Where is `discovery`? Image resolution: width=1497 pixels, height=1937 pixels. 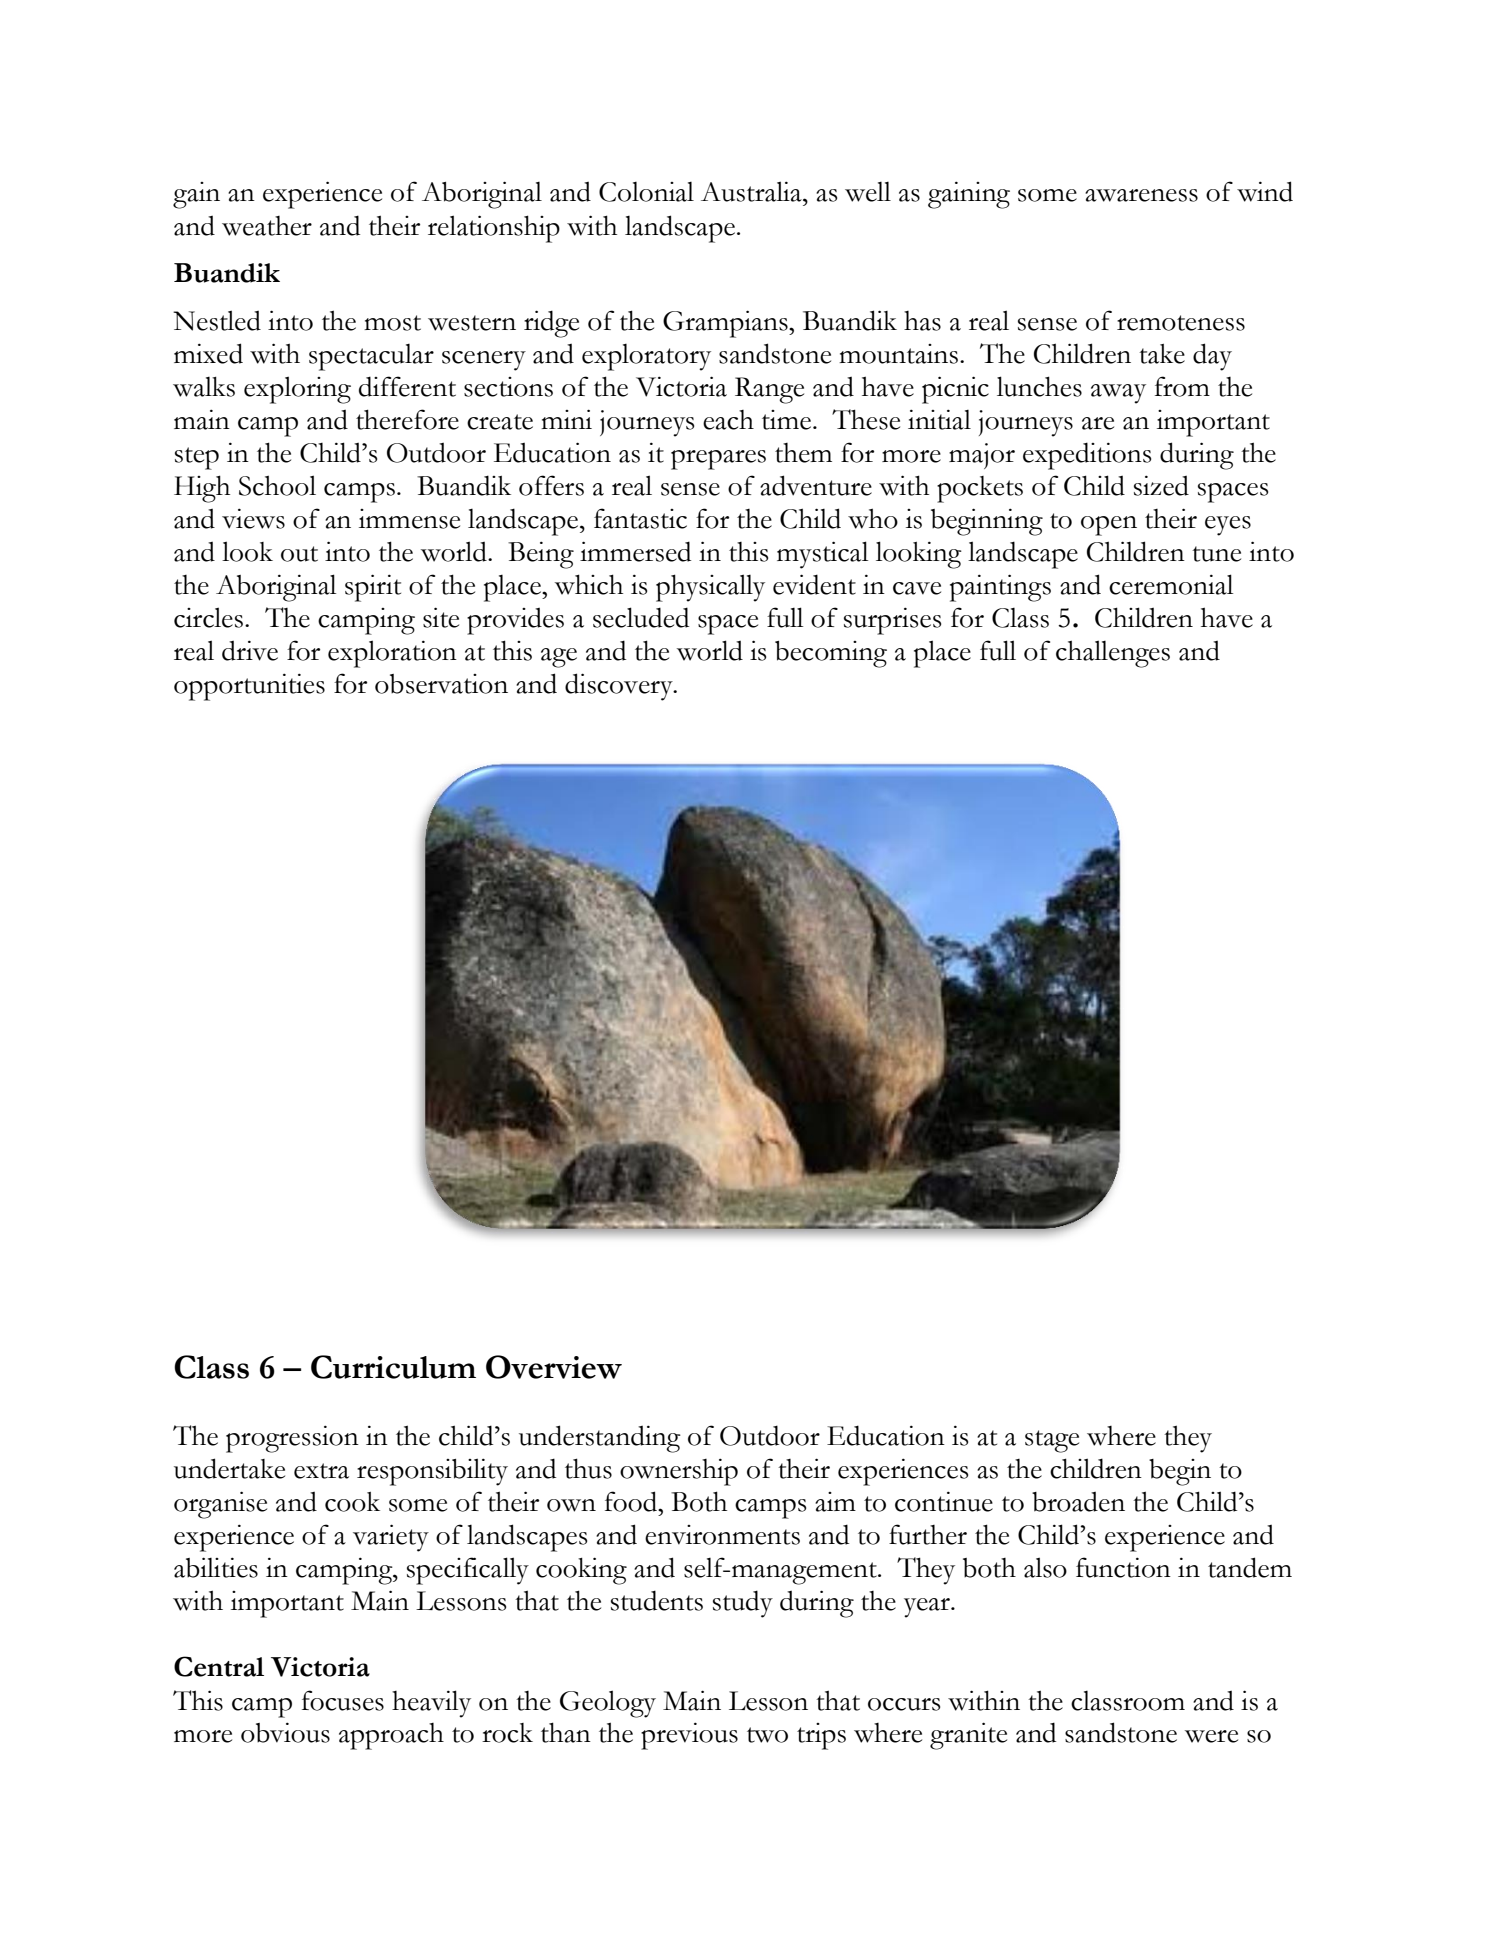
discovery is located at coordinates (620, 687).
